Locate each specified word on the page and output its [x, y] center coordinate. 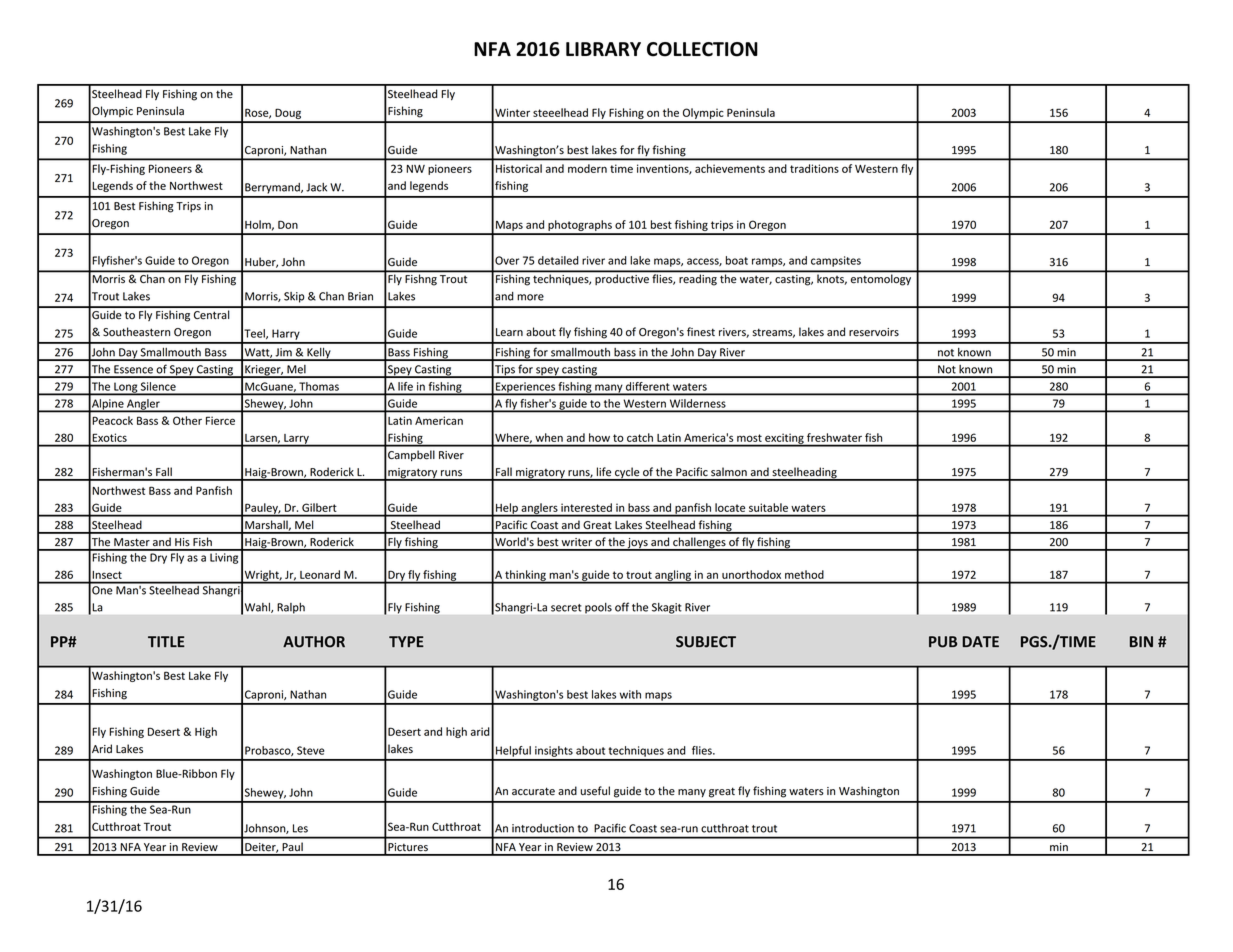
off [622, 607]
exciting [784, 439]
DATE [980, 641]
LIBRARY [603, 49]
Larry [296, 440]
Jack [316, 187]
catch [640, 437]
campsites [836, 261]
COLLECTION [702, 49]
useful [595, 791]
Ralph [291, 608]
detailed [558, 260]
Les [300, 828]
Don [288, 224]
